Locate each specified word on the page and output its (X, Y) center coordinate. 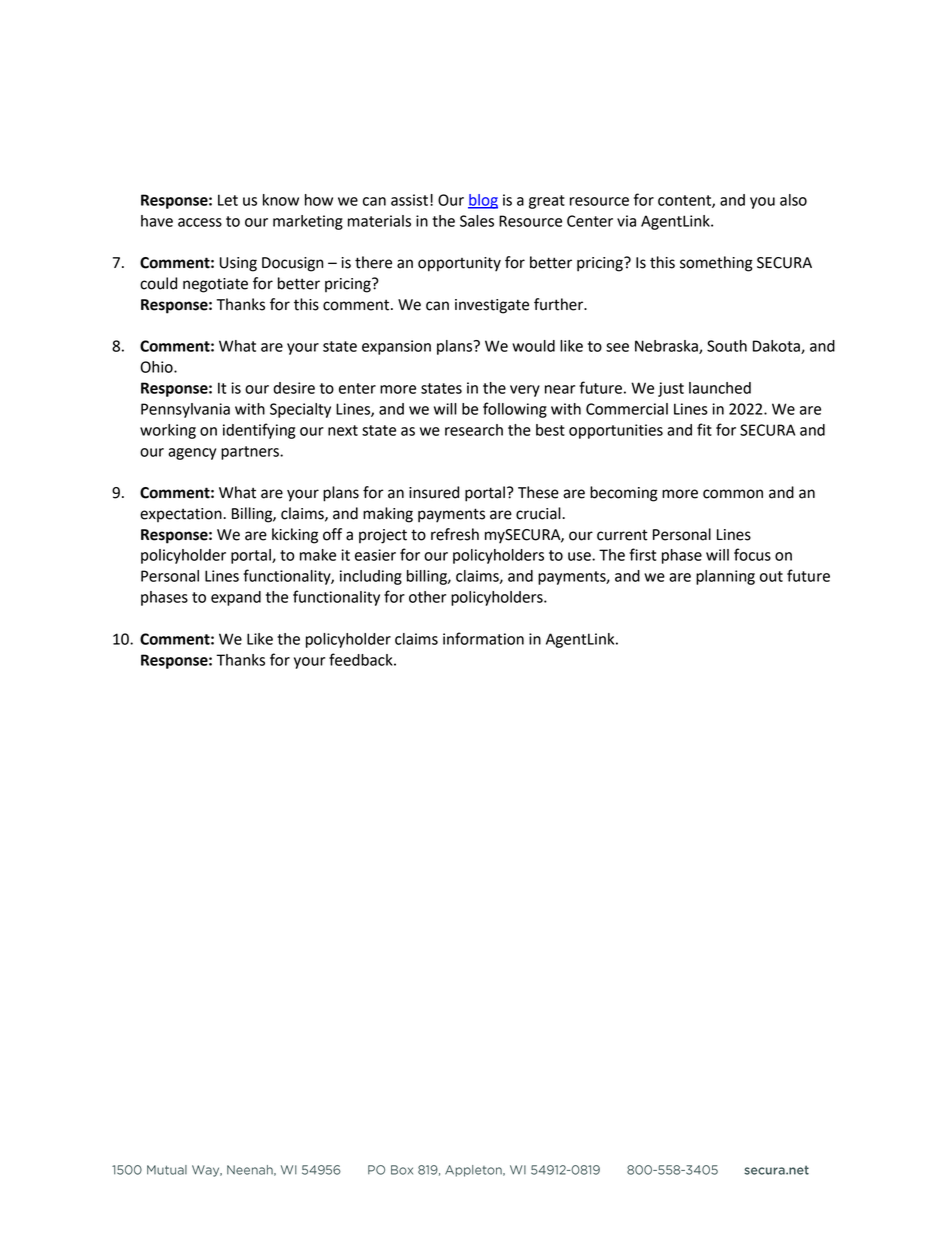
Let (228, 200)
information (483, 638)
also (793, 200)
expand (236, 598)
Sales (477, 221)
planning (725, 577)
